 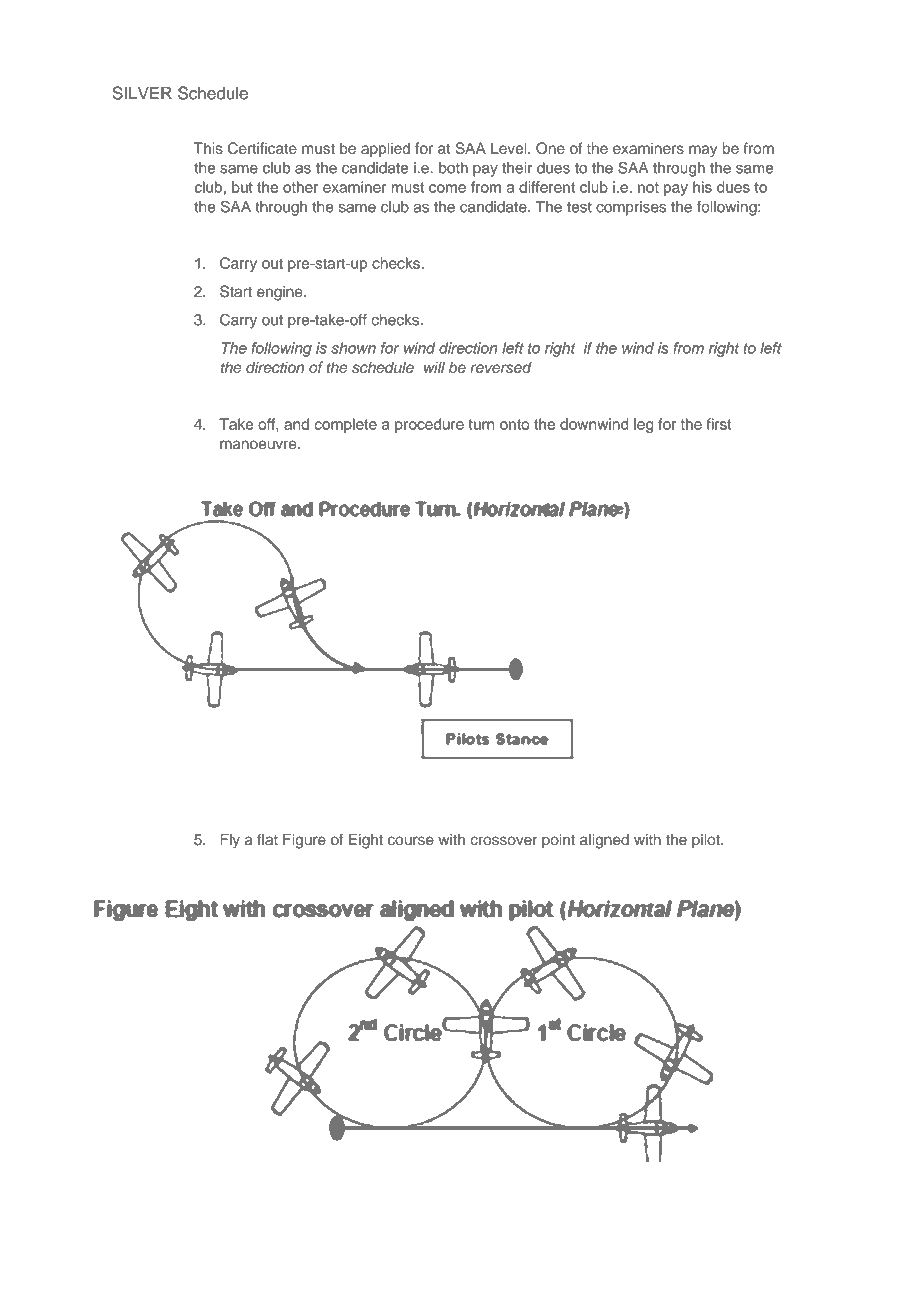 I want to click on Fly, so click(x=230, y=841).
